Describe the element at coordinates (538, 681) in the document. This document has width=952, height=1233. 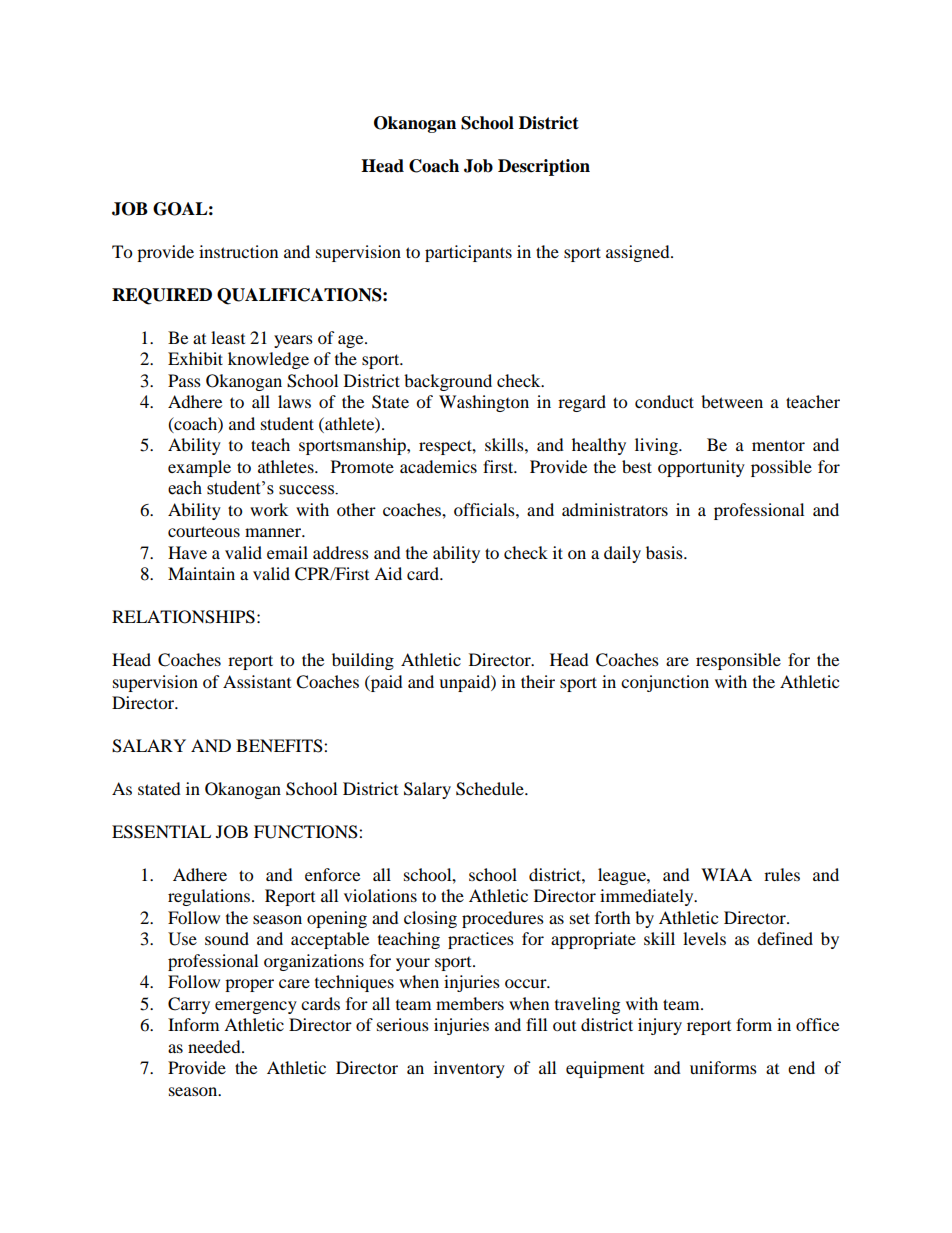
I see `their` at that location.
